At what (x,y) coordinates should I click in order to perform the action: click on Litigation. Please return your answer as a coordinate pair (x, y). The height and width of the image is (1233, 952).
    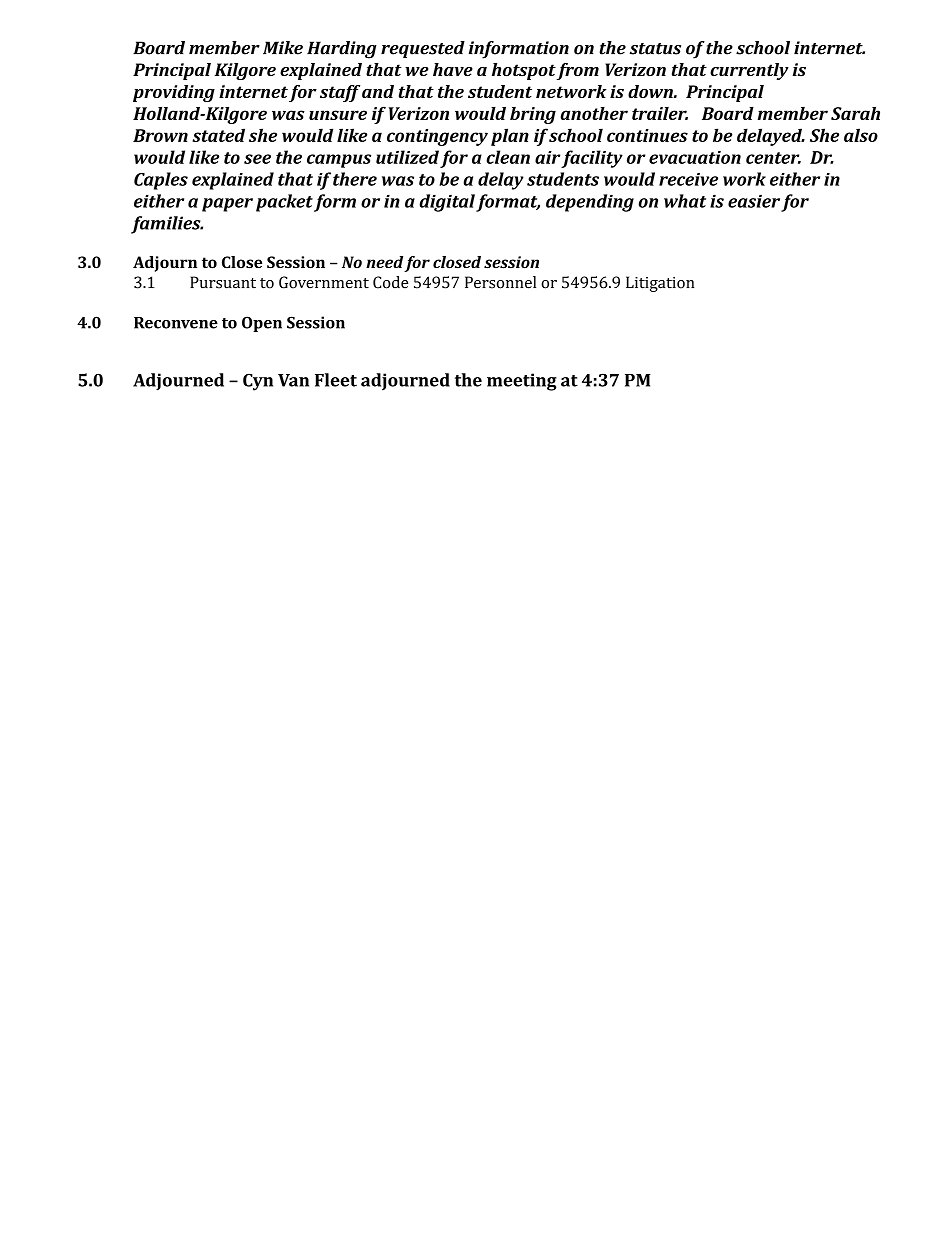
    Looking at the image, I should click on (660, 284).
